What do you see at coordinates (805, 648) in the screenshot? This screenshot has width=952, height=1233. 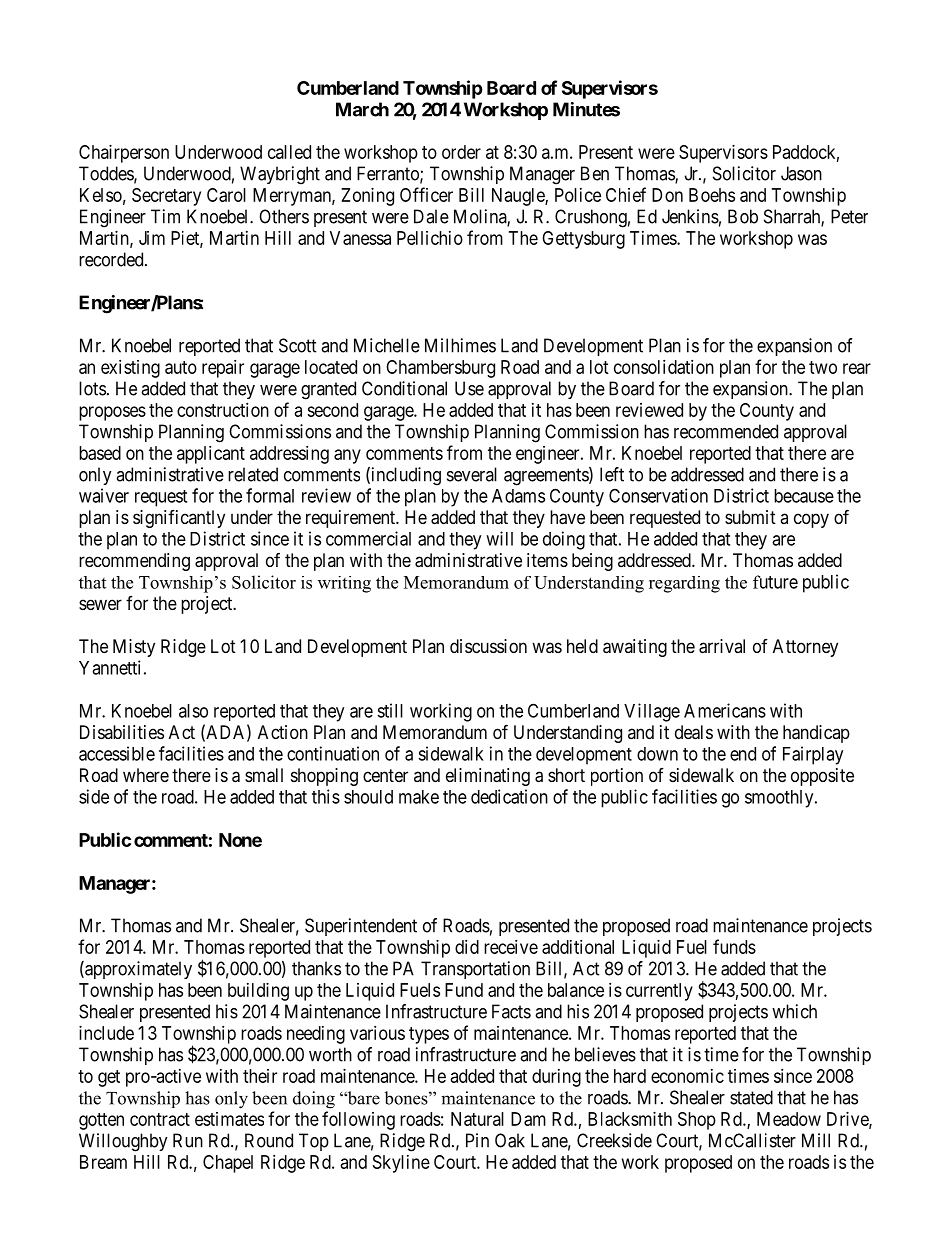 I see `Attorney` at bounding box center [805, 648].
